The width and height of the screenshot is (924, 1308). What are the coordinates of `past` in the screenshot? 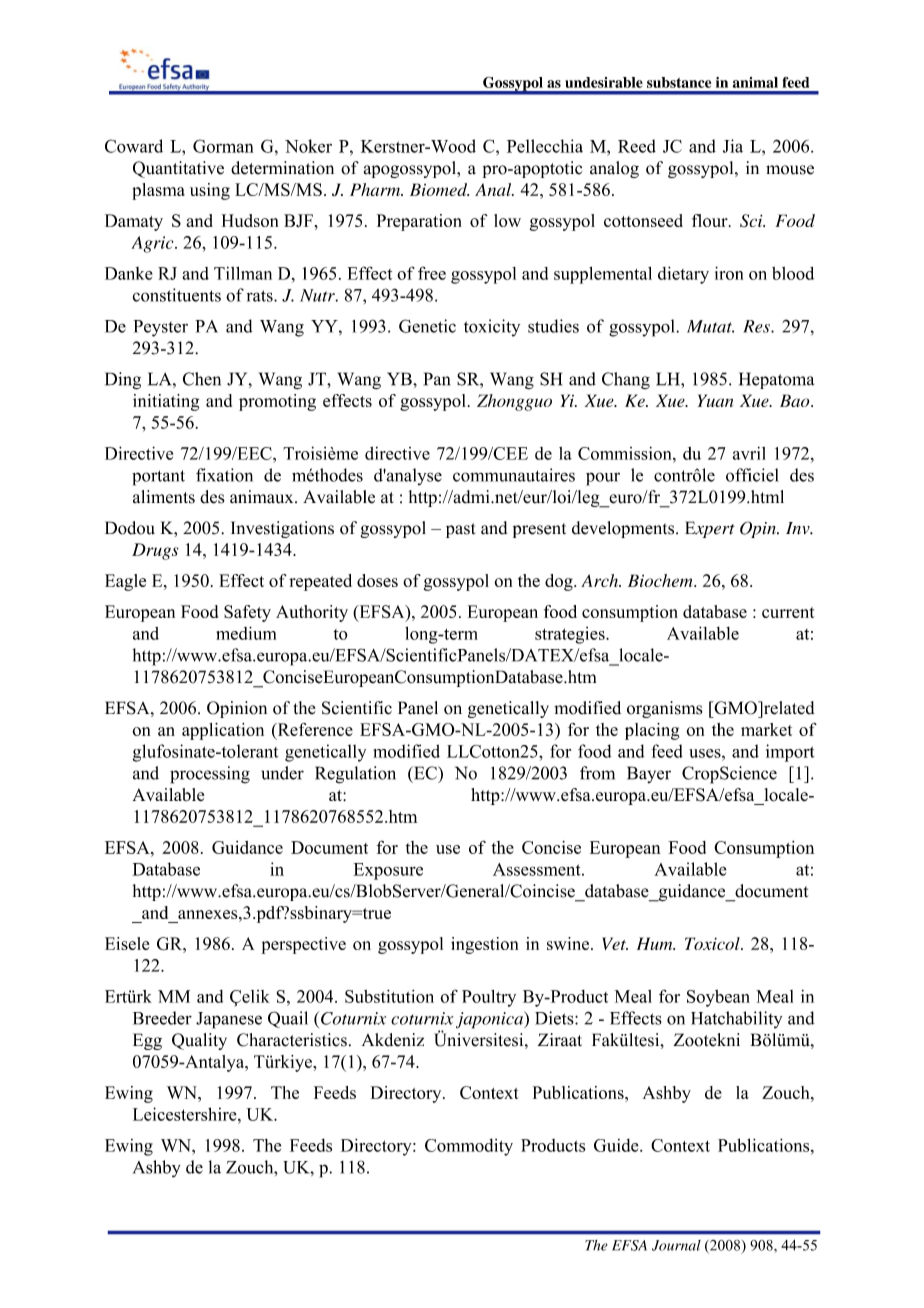 It's located at (460, 530).
